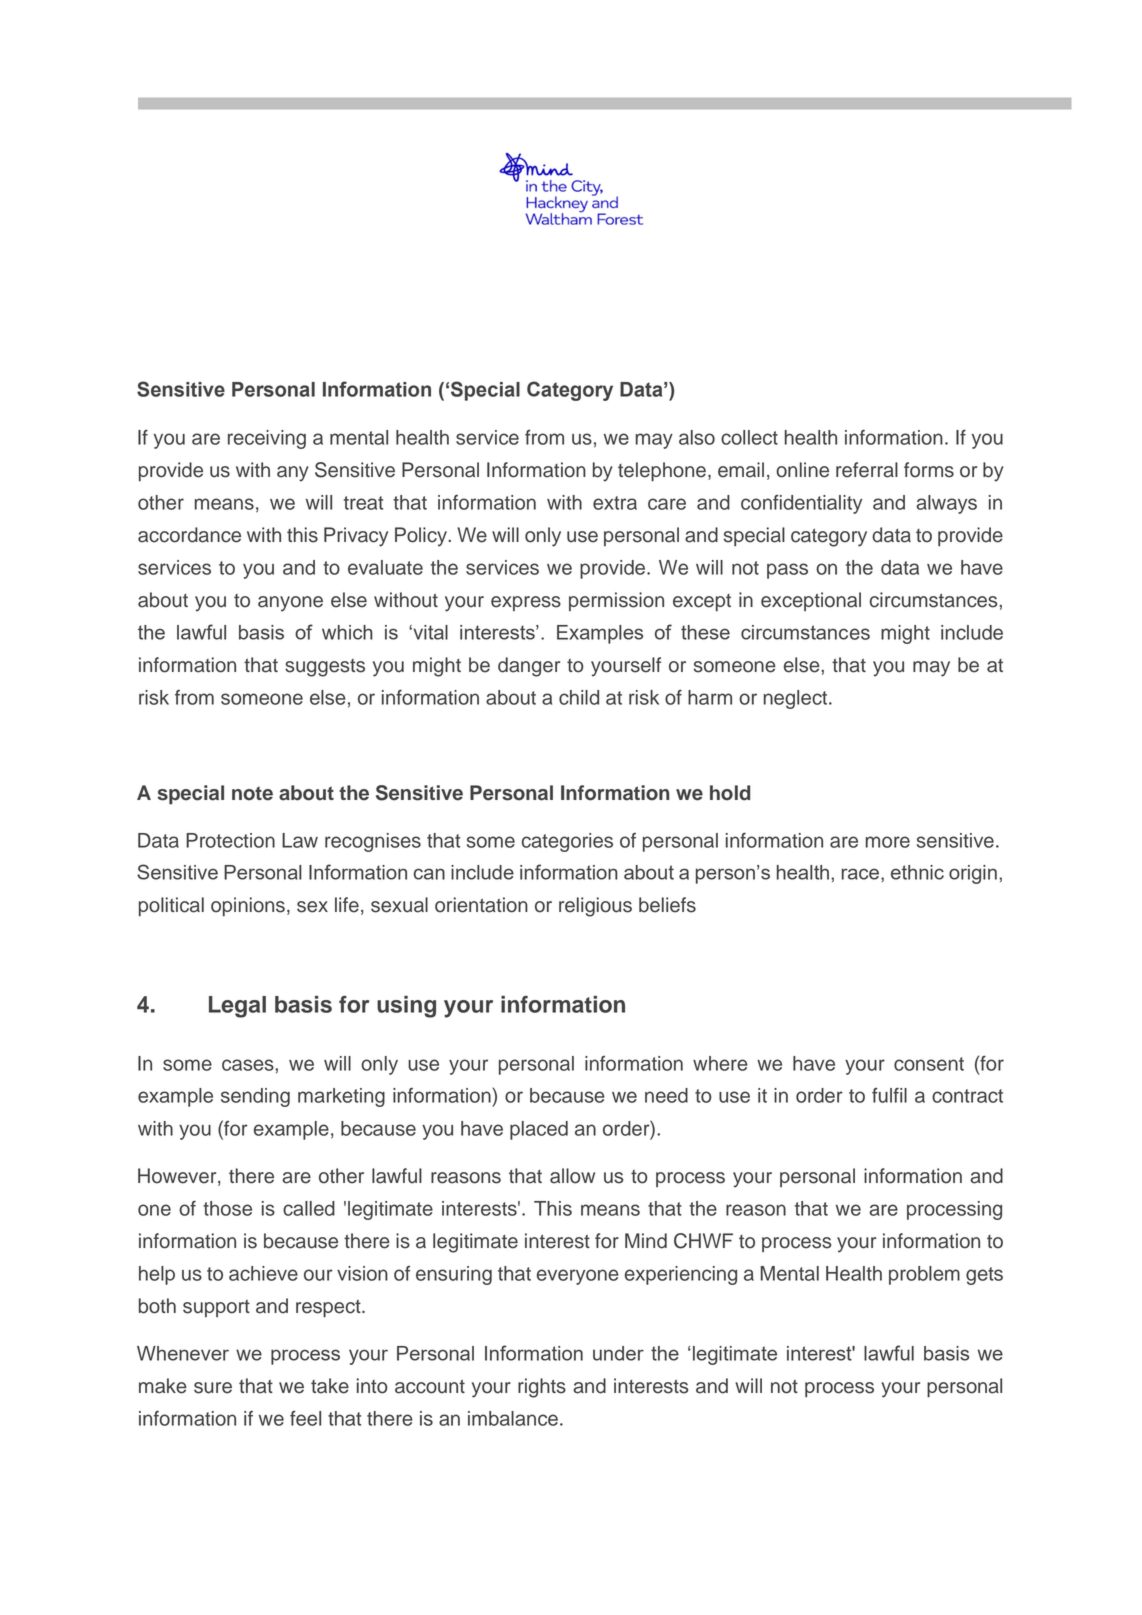  What do you see at coordinates (542, 1388) in the image?
I see `rights` at bounding box center [542, 1388].
